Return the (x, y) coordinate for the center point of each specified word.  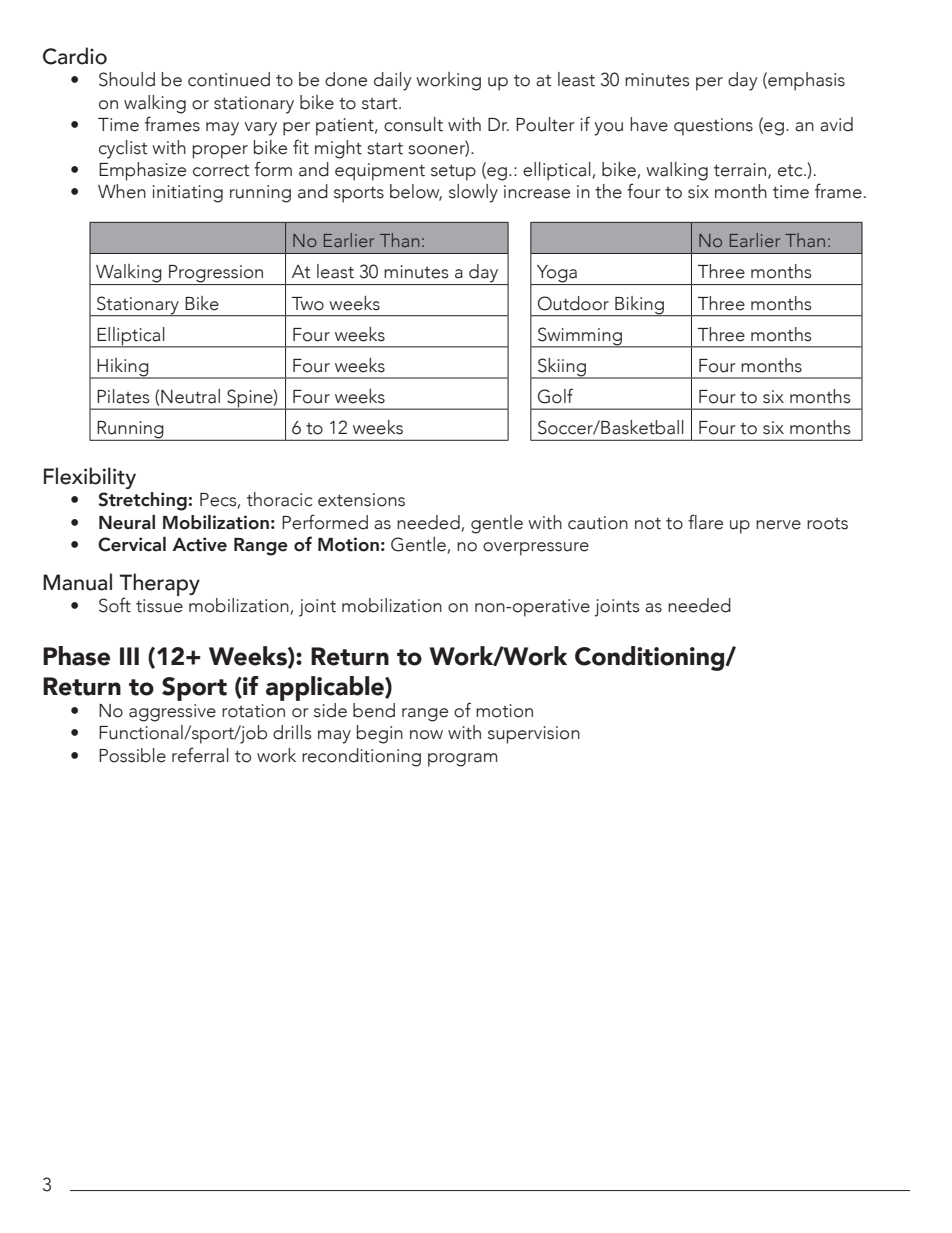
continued (229, 79)
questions (713, 127)
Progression (216, 275)
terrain (740, 170)
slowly (473, 193)
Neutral (190, 396)
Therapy (159, 586)
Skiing (562, 368)
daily (393, 81)
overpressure (536, 549)
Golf (555, 396)
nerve (778, 525)
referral (200, 755)
